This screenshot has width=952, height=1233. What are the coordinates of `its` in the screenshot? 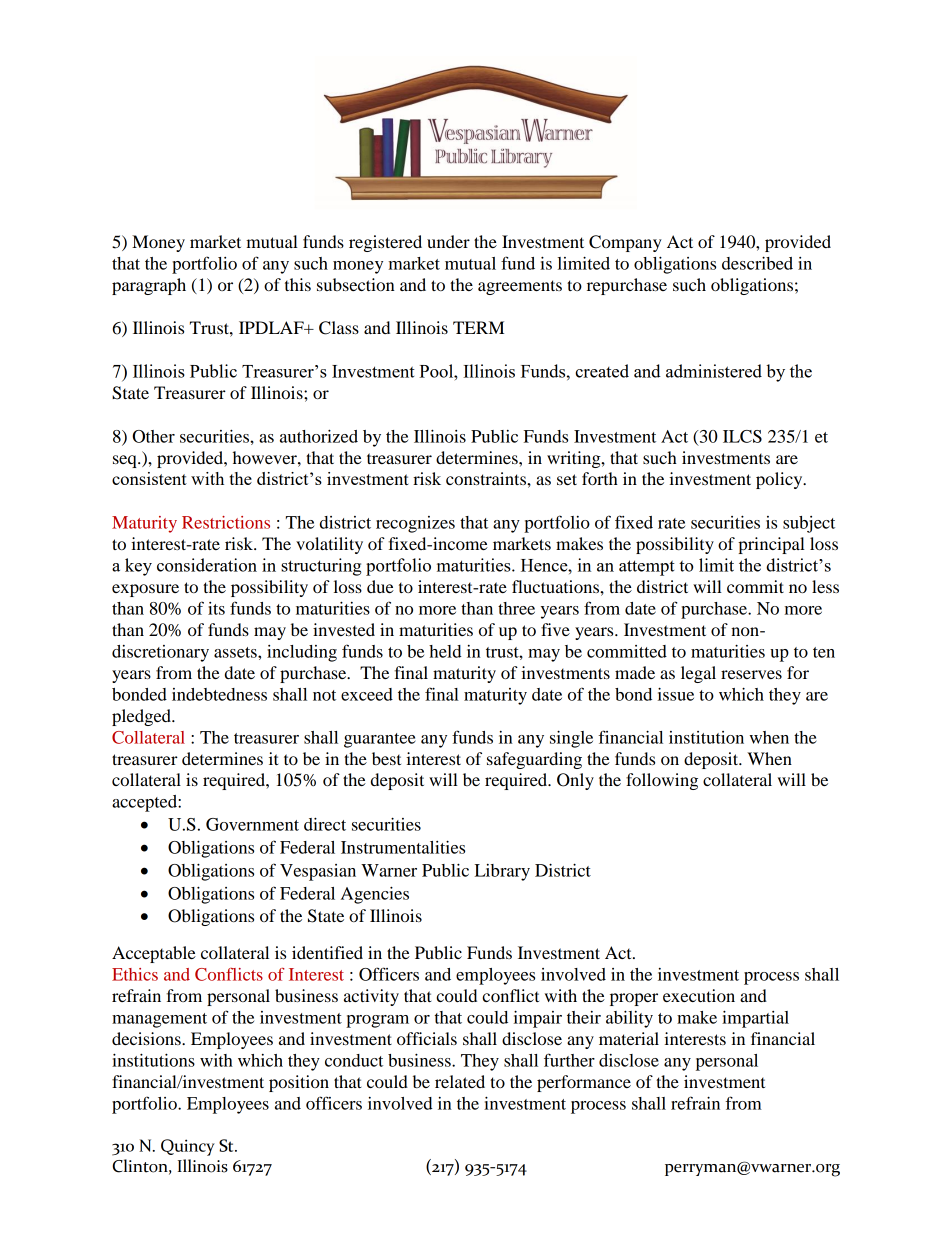 It's located at (216, 608).
